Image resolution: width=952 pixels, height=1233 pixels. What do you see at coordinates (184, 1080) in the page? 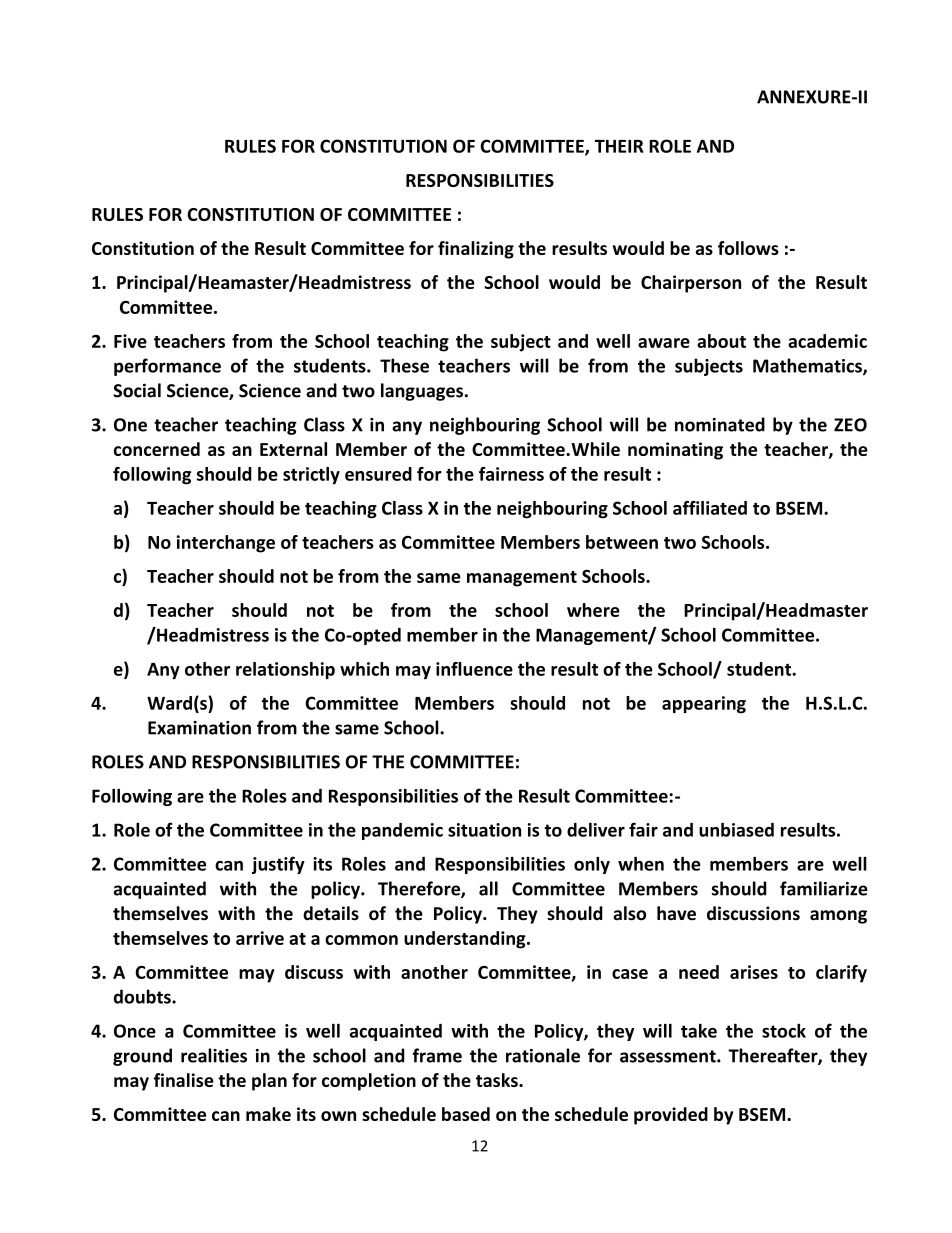
I see `finalise` at bounding box center [184, 1080].
